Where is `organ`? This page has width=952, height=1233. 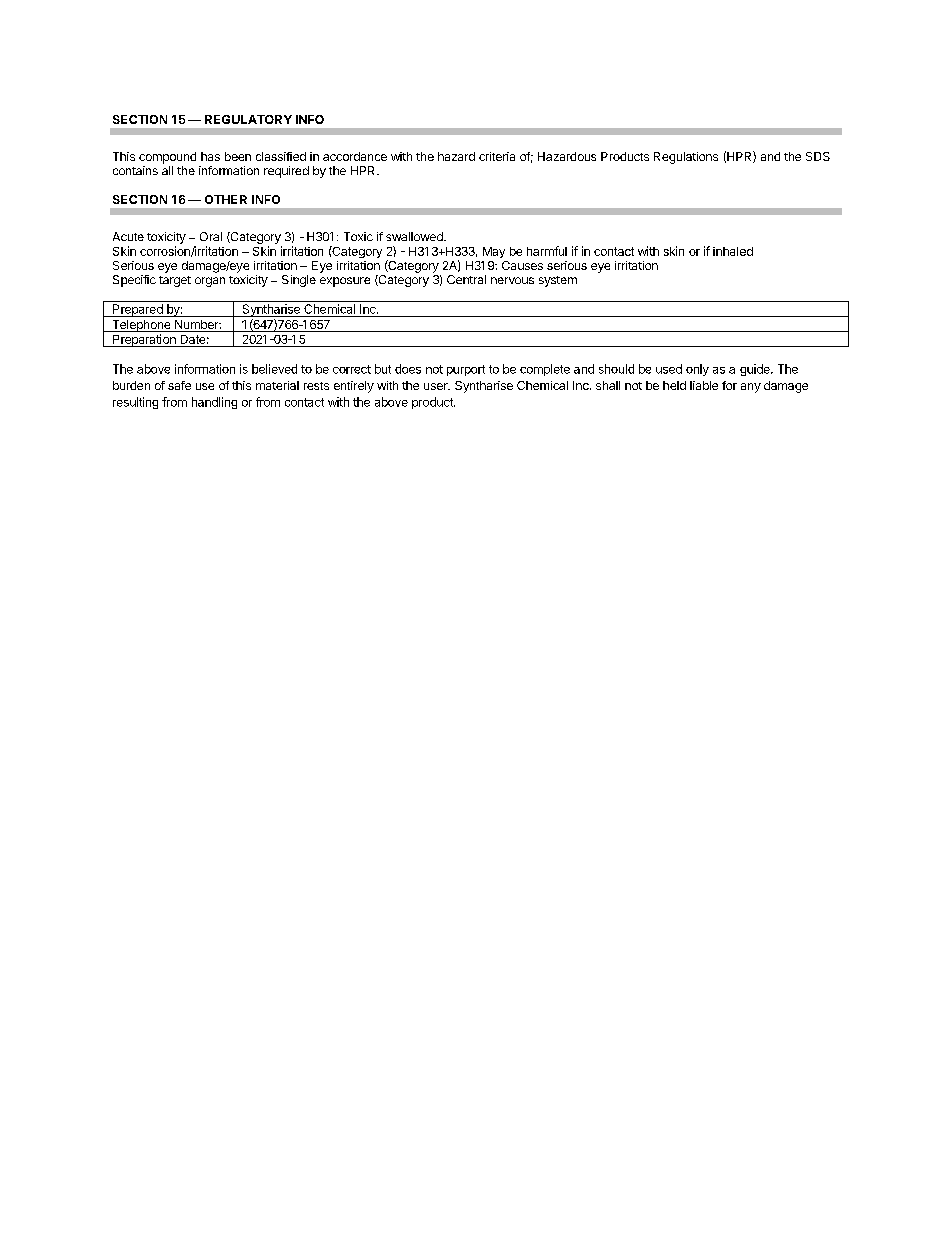 organ is located at coordinates (210, 282).
